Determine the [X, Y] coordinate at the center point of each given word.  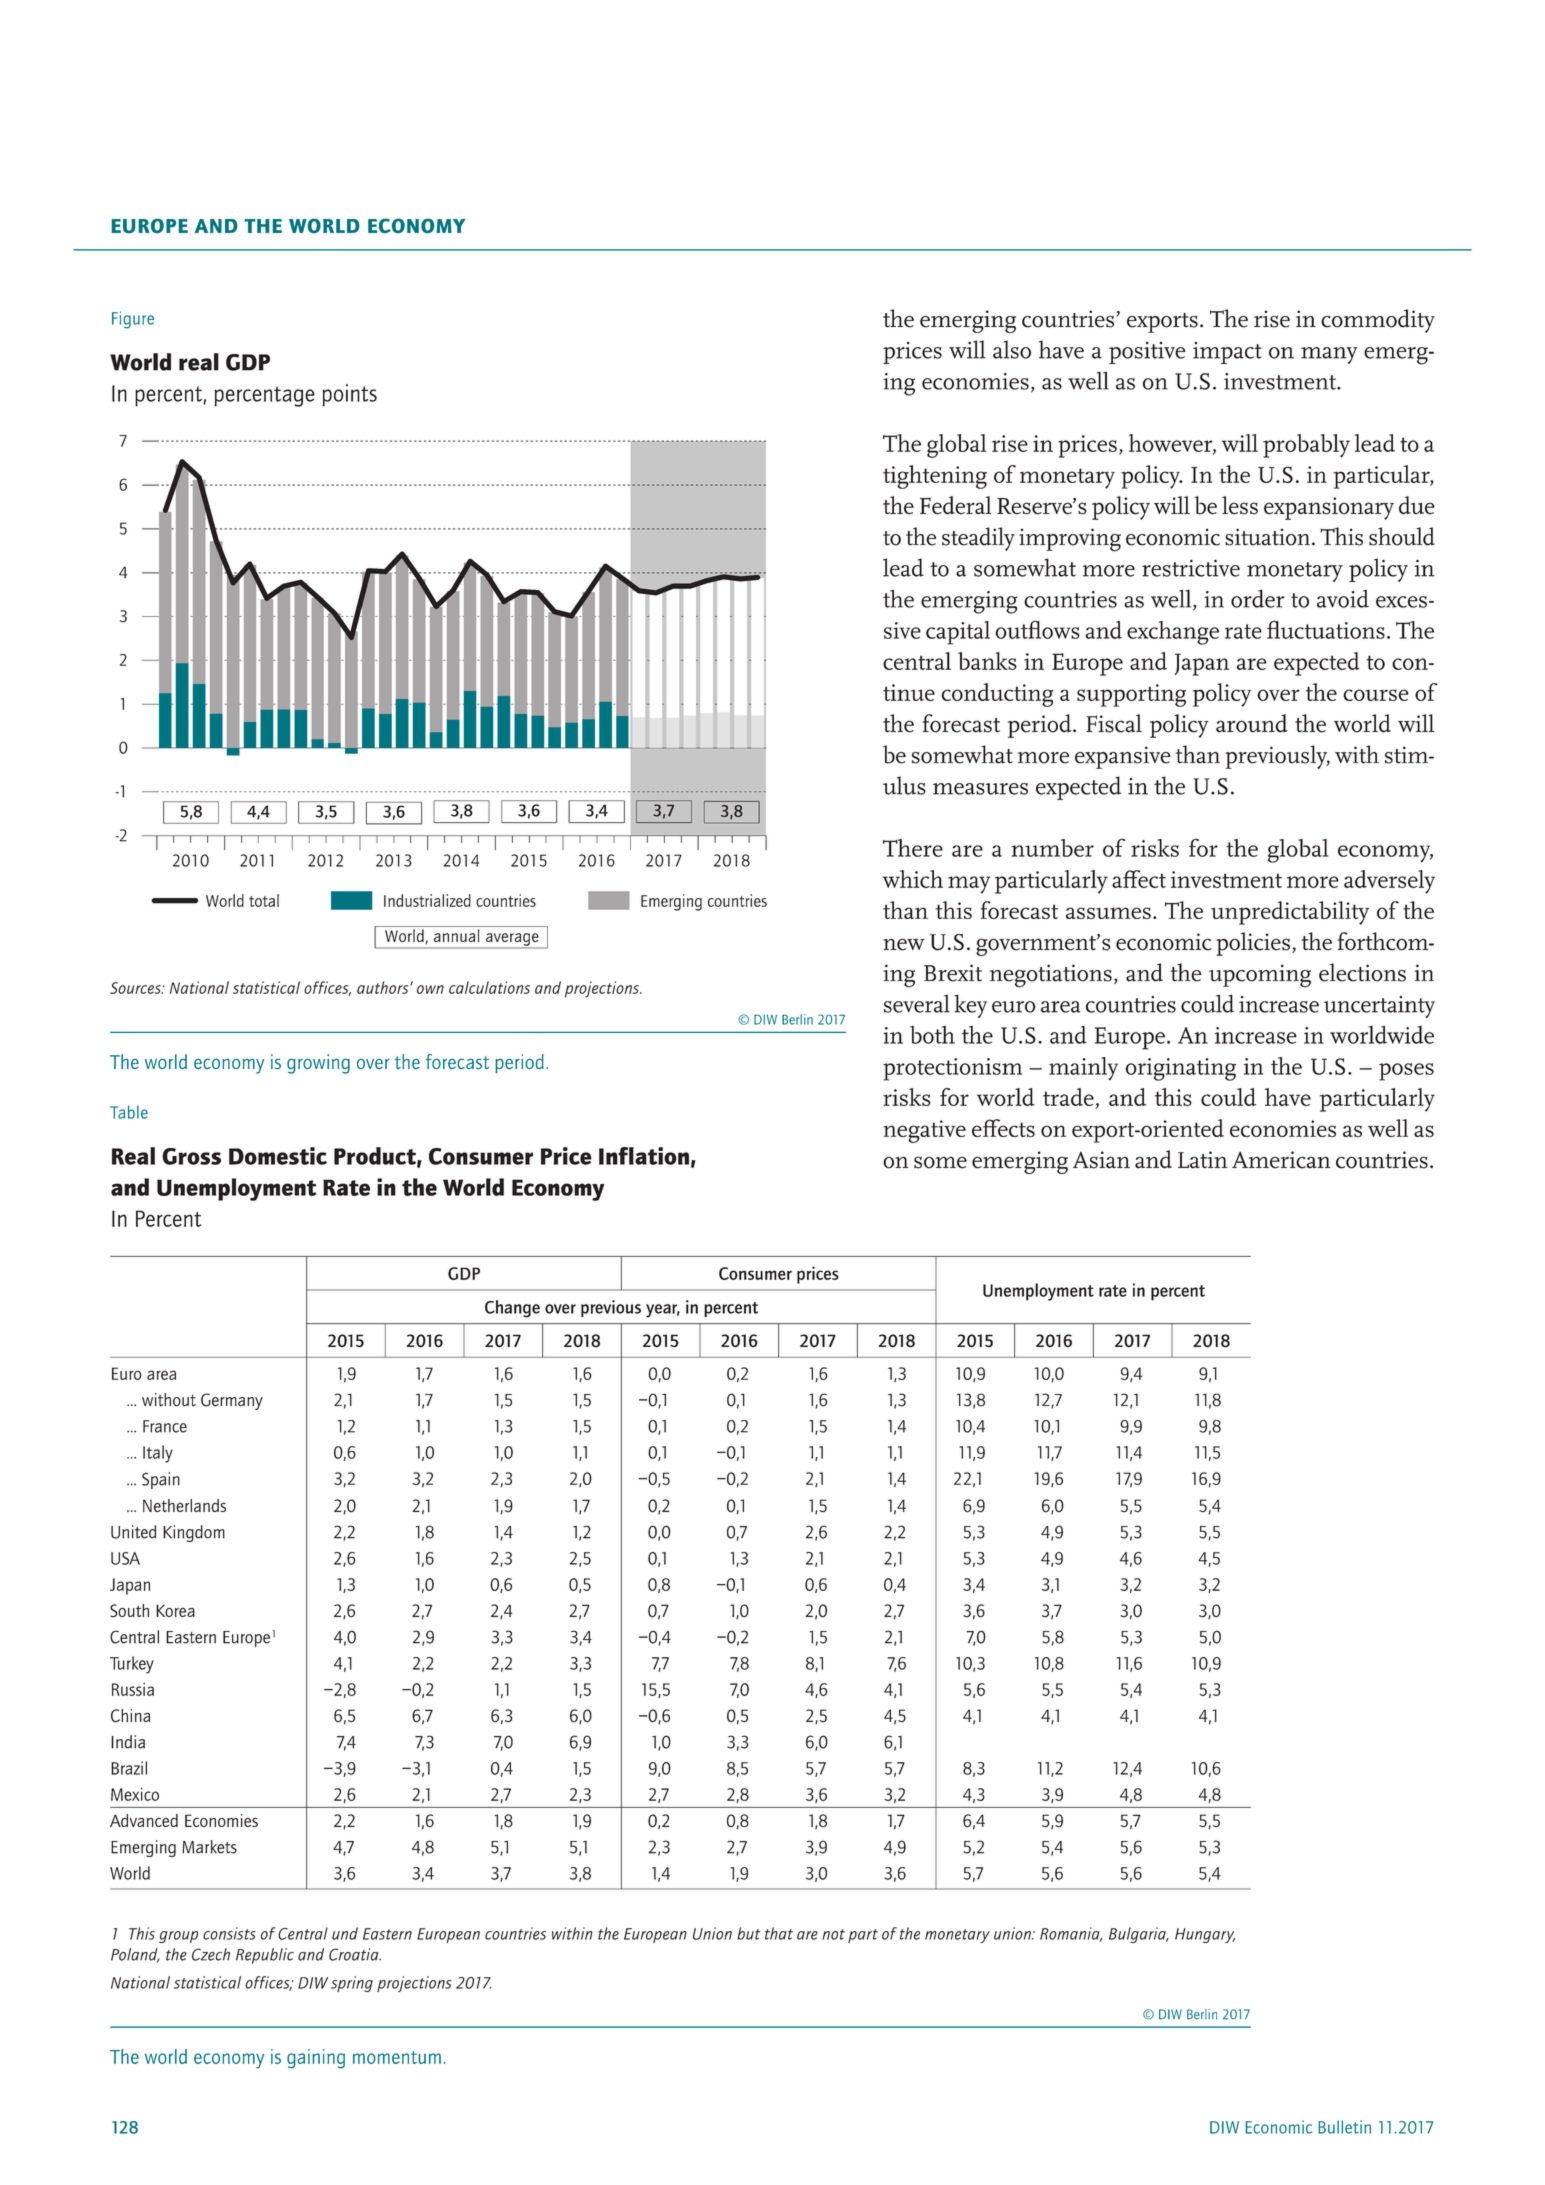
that [779, 1933]
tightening [935, 477]
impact [1227, 353]
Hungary [1205, 1935]
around [1252, 723]
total [264, 900]
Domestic [278, 1156]
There [913, 848]
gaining [316, 2058]
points [349, 395]
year [663, 1311]
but [748, 1933]
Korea [175, 1610]
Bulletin [1344, 2127]
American [1281, 1160]
